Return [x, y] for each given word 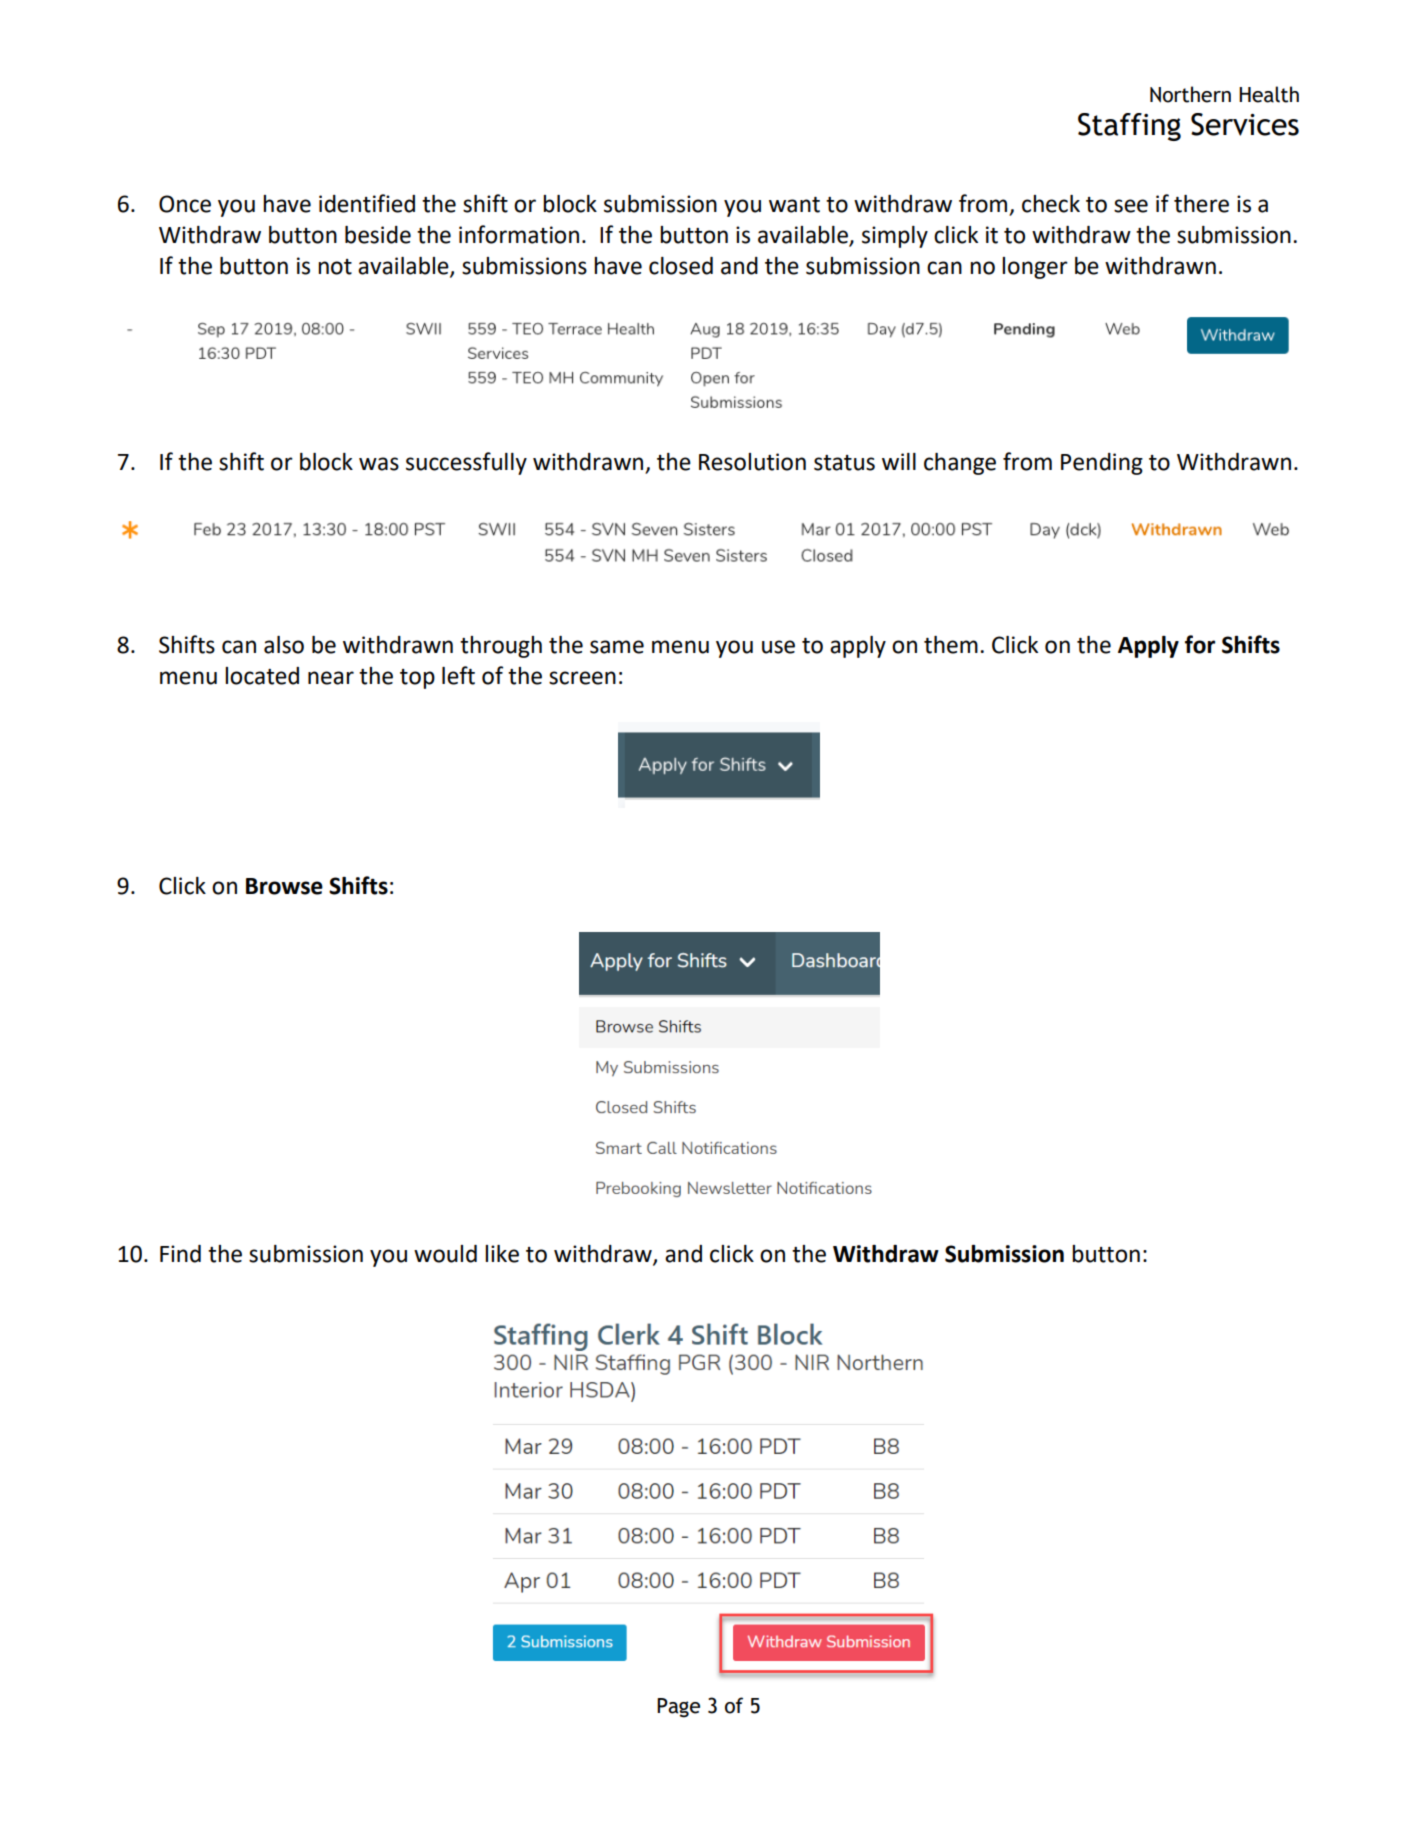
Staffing [1129, 127]
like [502, 1254]
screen [582, 678]
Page [678, 1708]
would [445, 1254]
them [951, 645]
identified [367, 203]
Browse [284, 886]
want [794, 205]
